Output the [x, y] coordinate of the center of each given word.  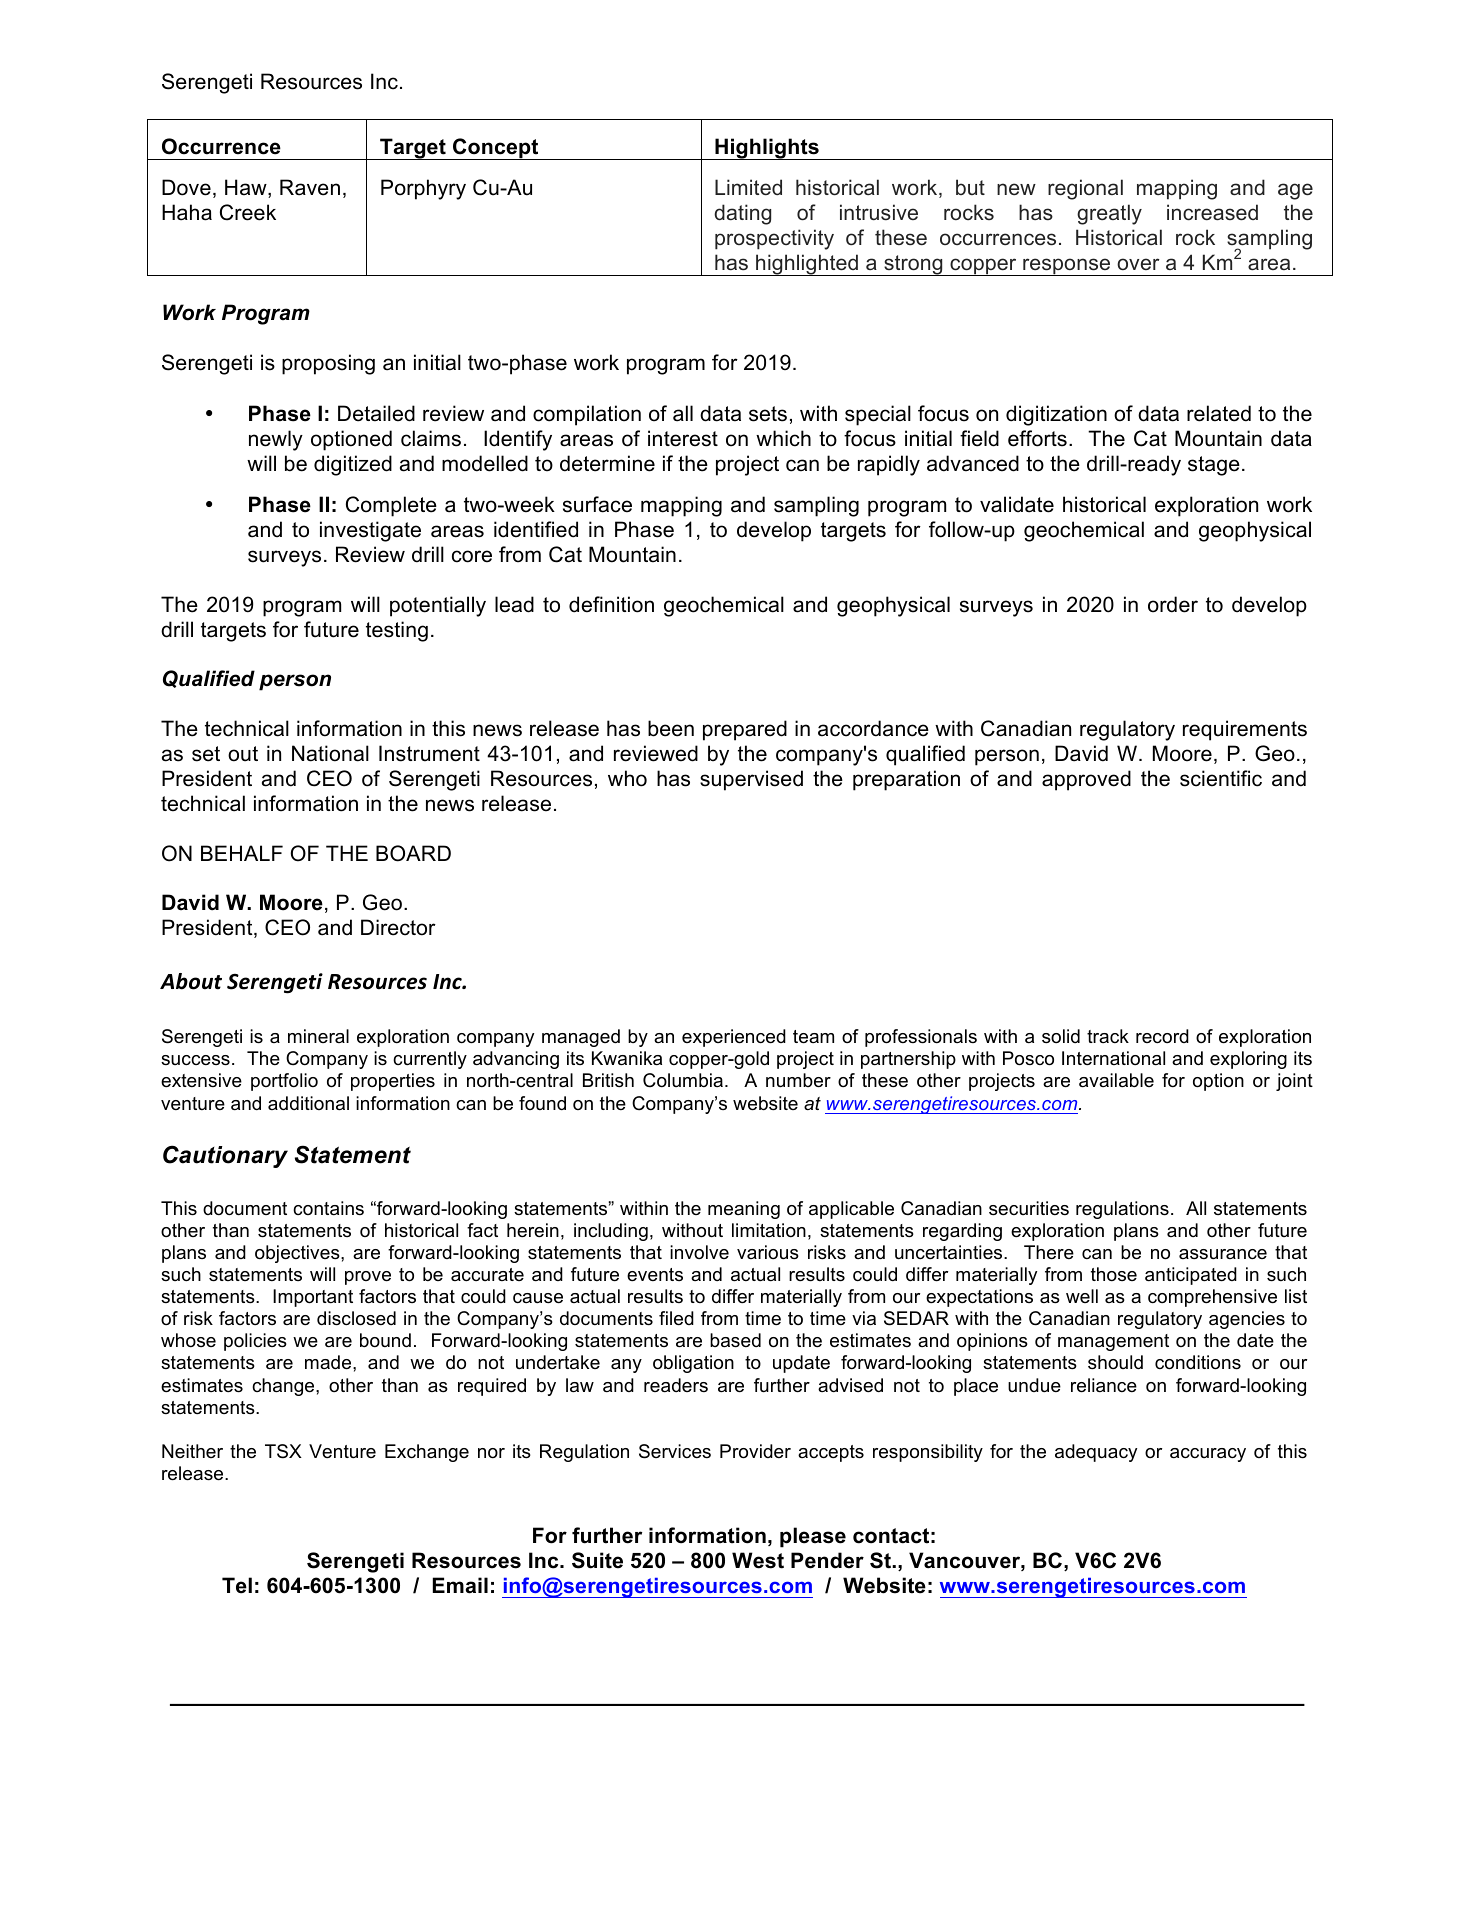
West [758, 1560]
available [1116, 1080]
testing [397, 631]
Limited [748, 187]
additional [308, 1103]
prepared [745, 730]
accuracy [1208, 1455]
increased [1212, 212]
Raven [310, 187]
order [1173, 604]
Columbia [684, 1080]
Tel [237, 1585]
